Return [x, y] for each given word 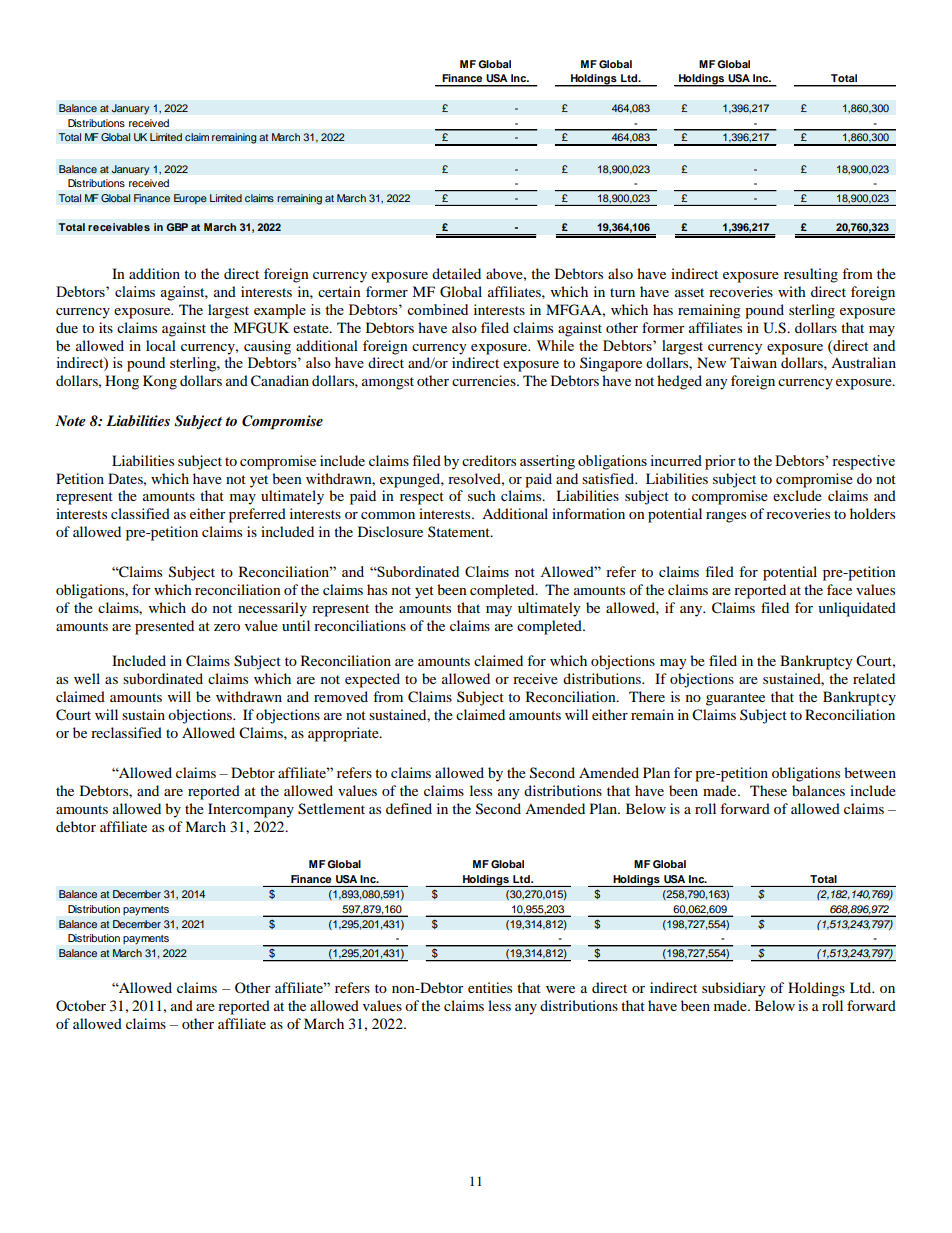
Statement [460, 531]
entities [490, 987]
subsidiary [734, 989]
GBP [177, 227]
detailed [456, 273]
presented [164, 627]
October [81, 1005]
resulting [811, 275]
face [839, 589]
